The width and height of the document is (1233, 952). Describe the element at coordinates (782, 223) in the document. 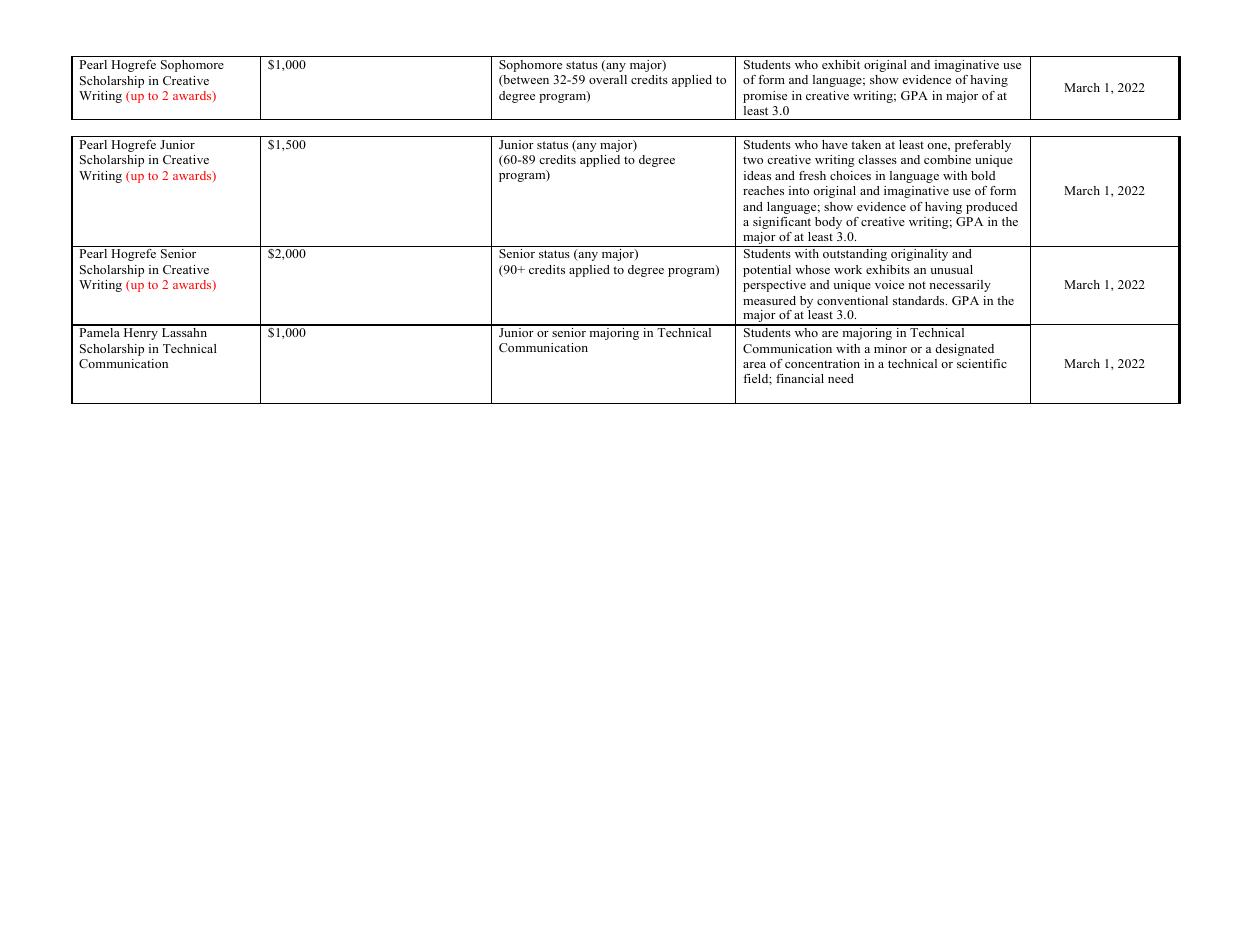

I see `significant` at that location.
